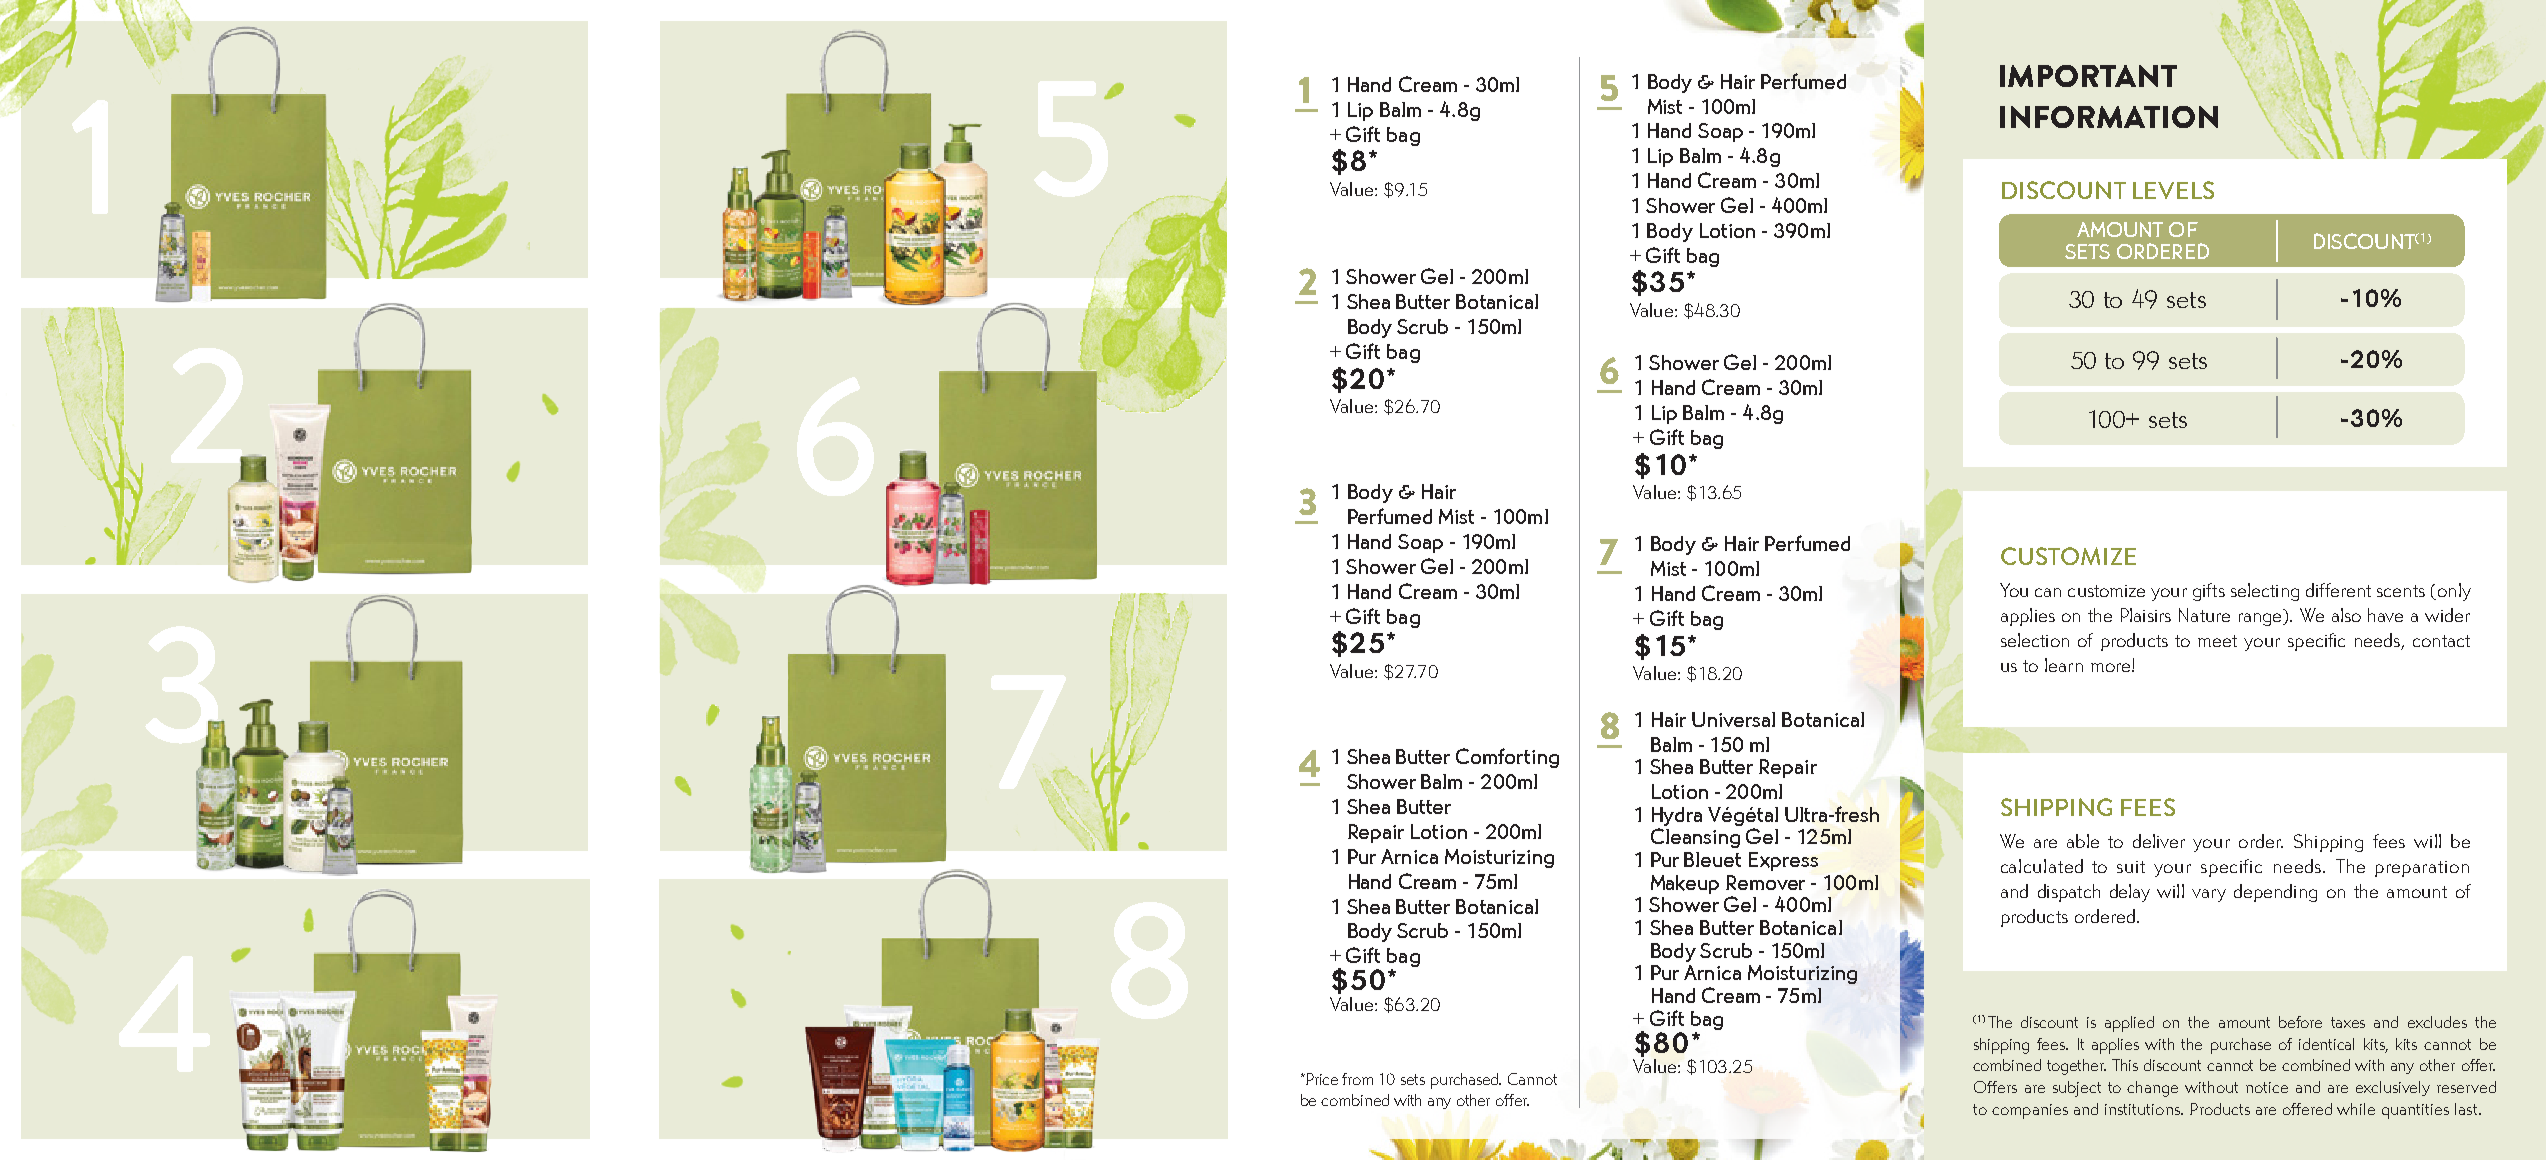 The height and width of the screenshot is (1160, 2546). Describe the element at coordinates (2159, 841) in the screenshot. I see `deliver` at that location.
